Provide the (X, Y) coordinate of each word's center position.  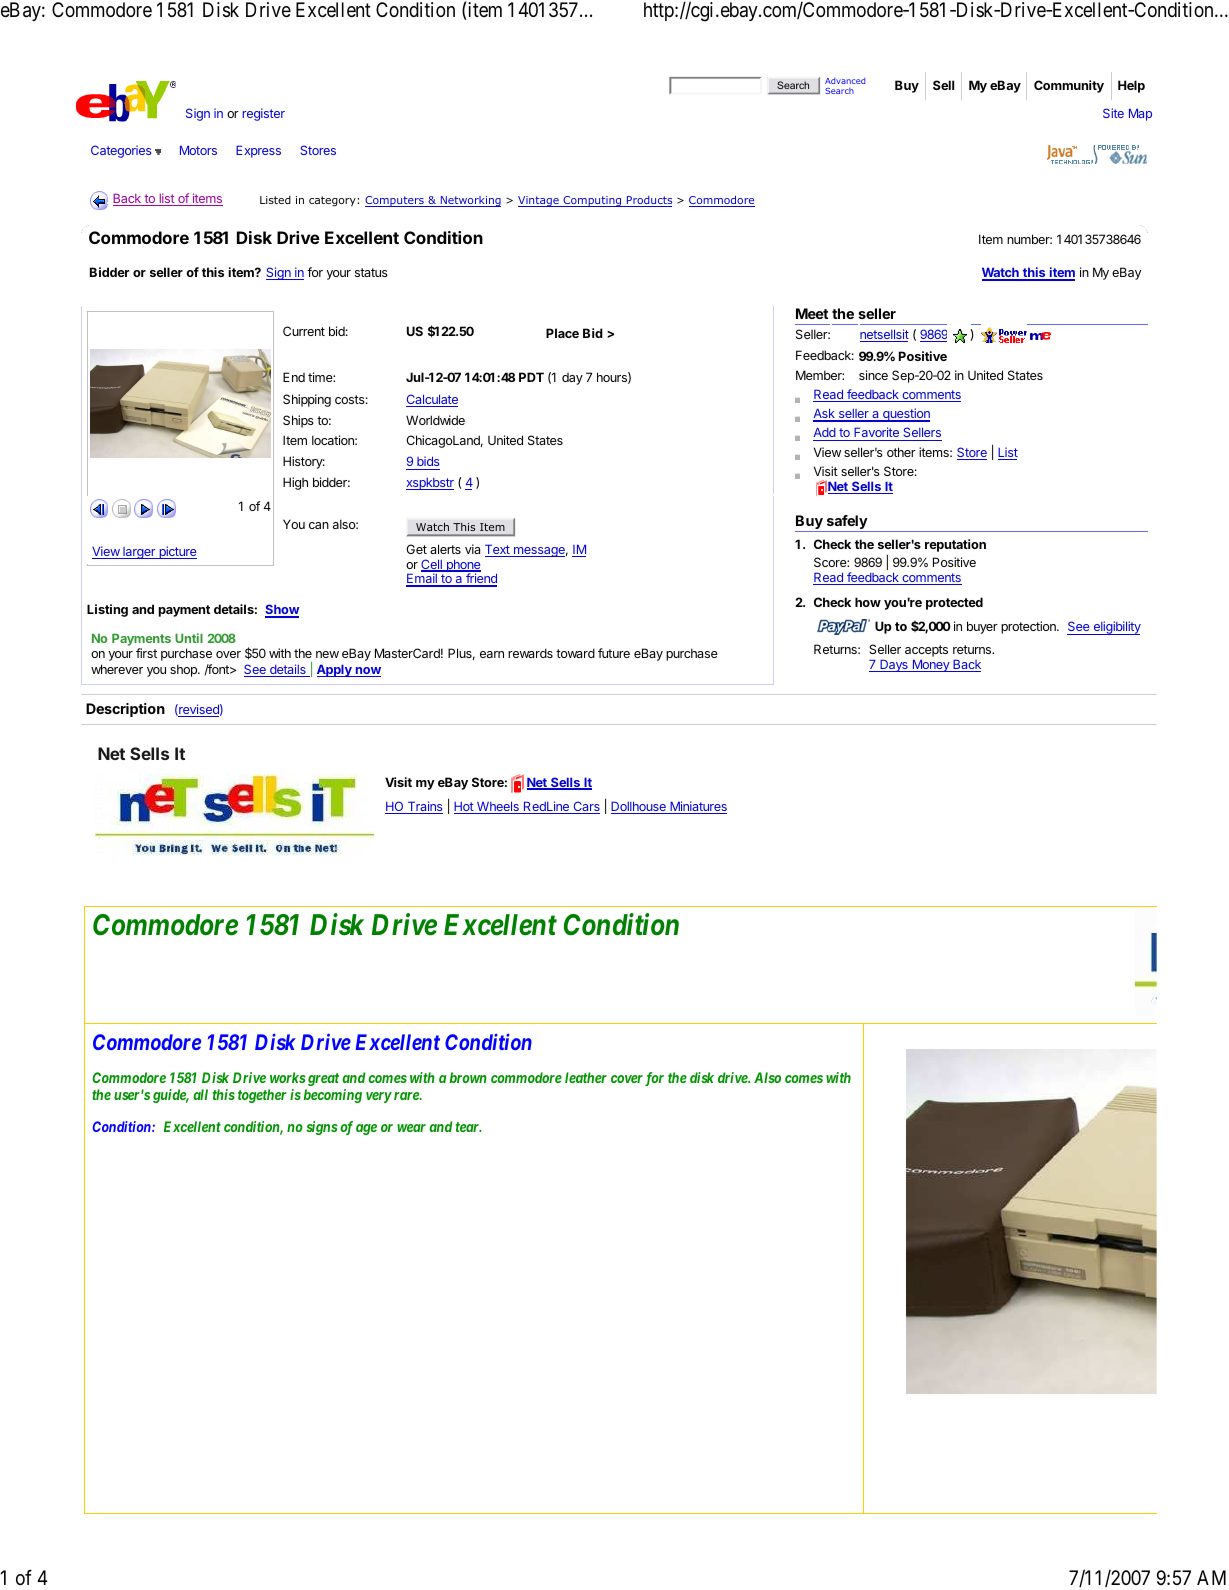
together (262, 1096)
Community (1069, 86)
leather (586, 1077)
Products (648, 201)
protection (1029, 627)
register (263, 114)
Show (282, 610)
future (614, 653)
